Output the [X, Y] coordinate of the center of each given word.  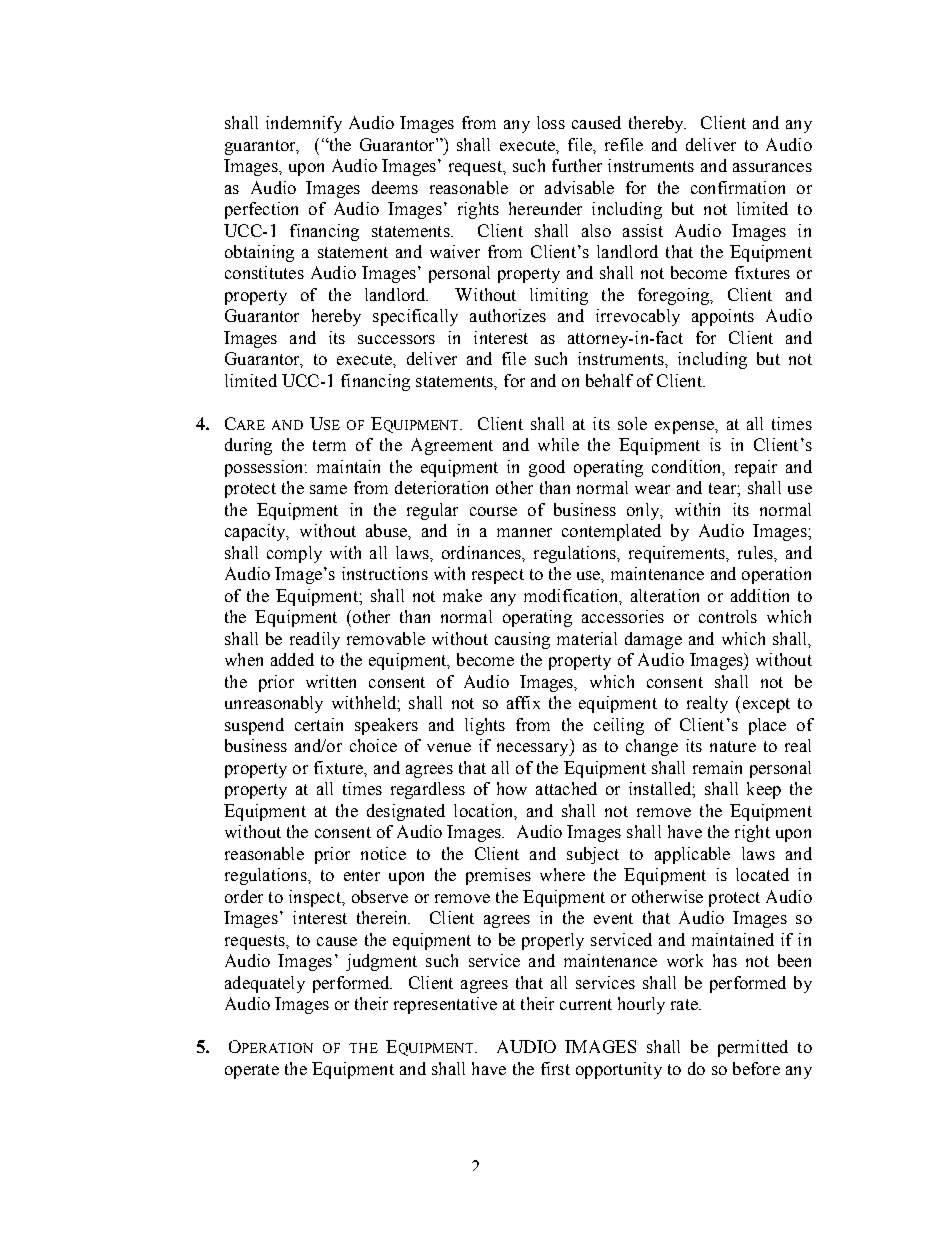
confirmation [738, 187]
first [555, 1068]
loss [551, 122]
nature [733, 746]
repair [756, 468]
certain [319, 724]
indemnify [304, 124]
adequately [265, 984]
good [547, 468]
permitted [753, 1048]
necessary [534, 749]
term [329, 445]
